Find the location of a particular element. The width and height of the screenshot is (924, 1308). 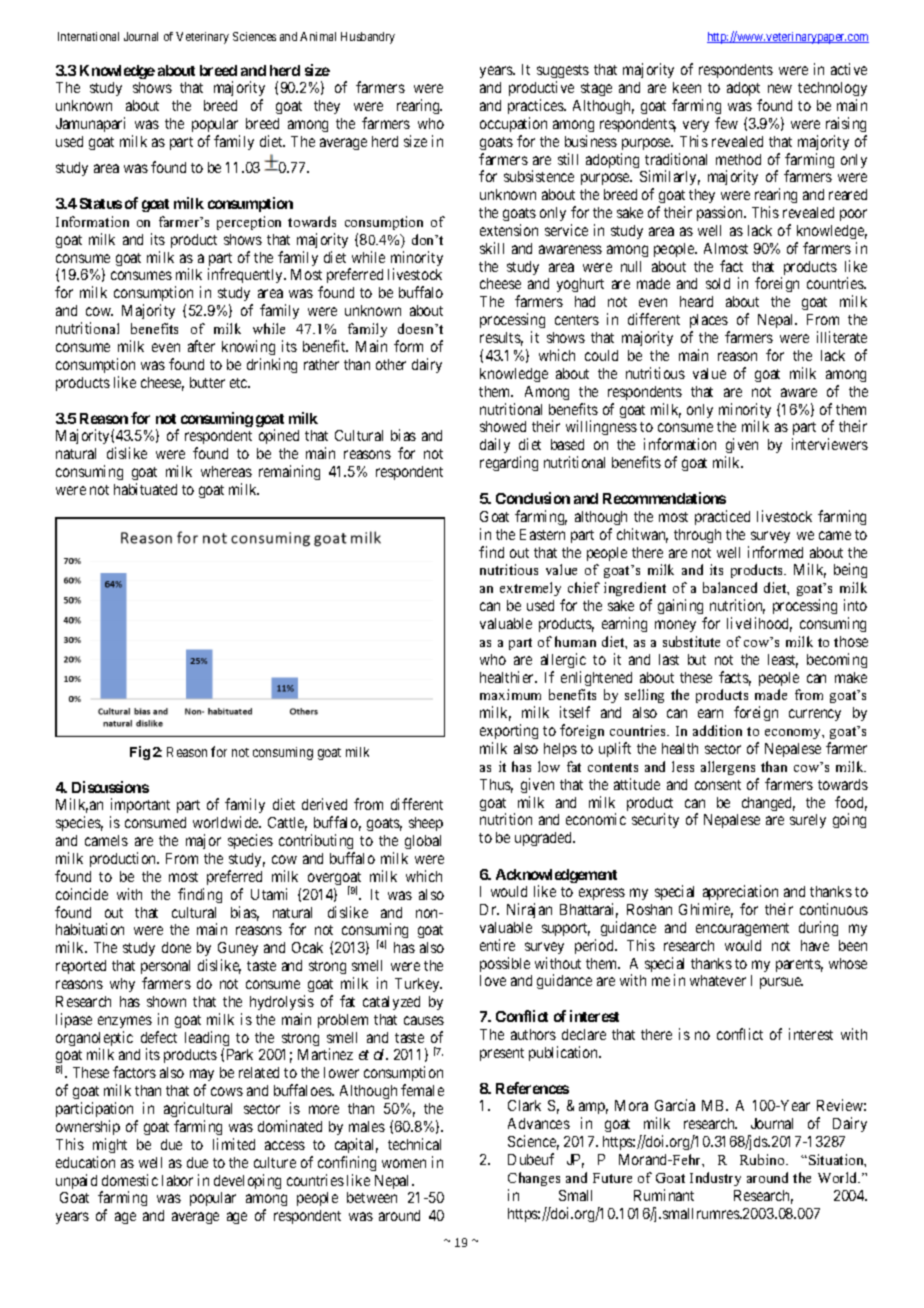

done is located at coordinates (176, 947).
